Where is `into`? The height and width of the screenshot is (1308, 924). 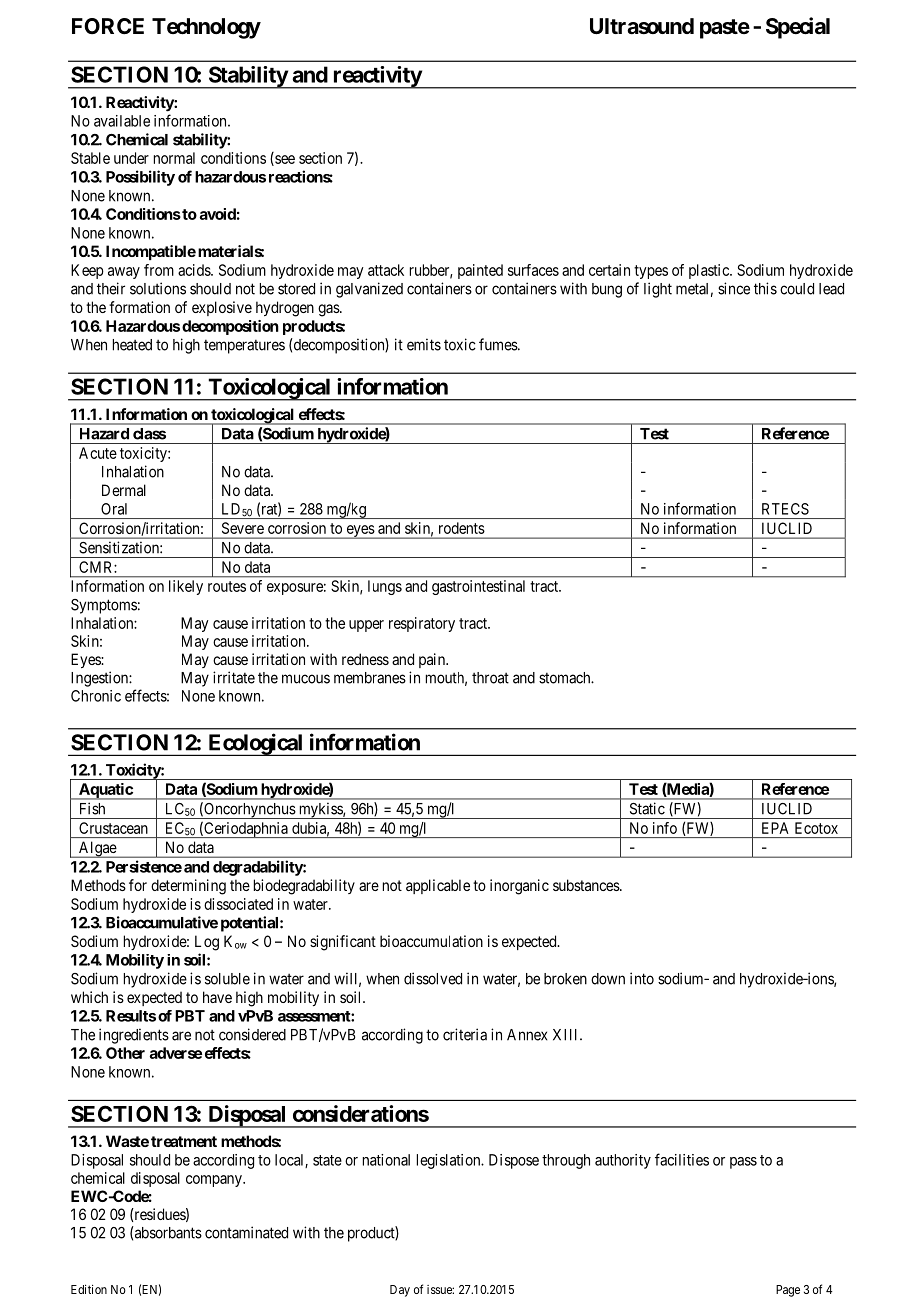 into is located at coordinates (642, 978).
